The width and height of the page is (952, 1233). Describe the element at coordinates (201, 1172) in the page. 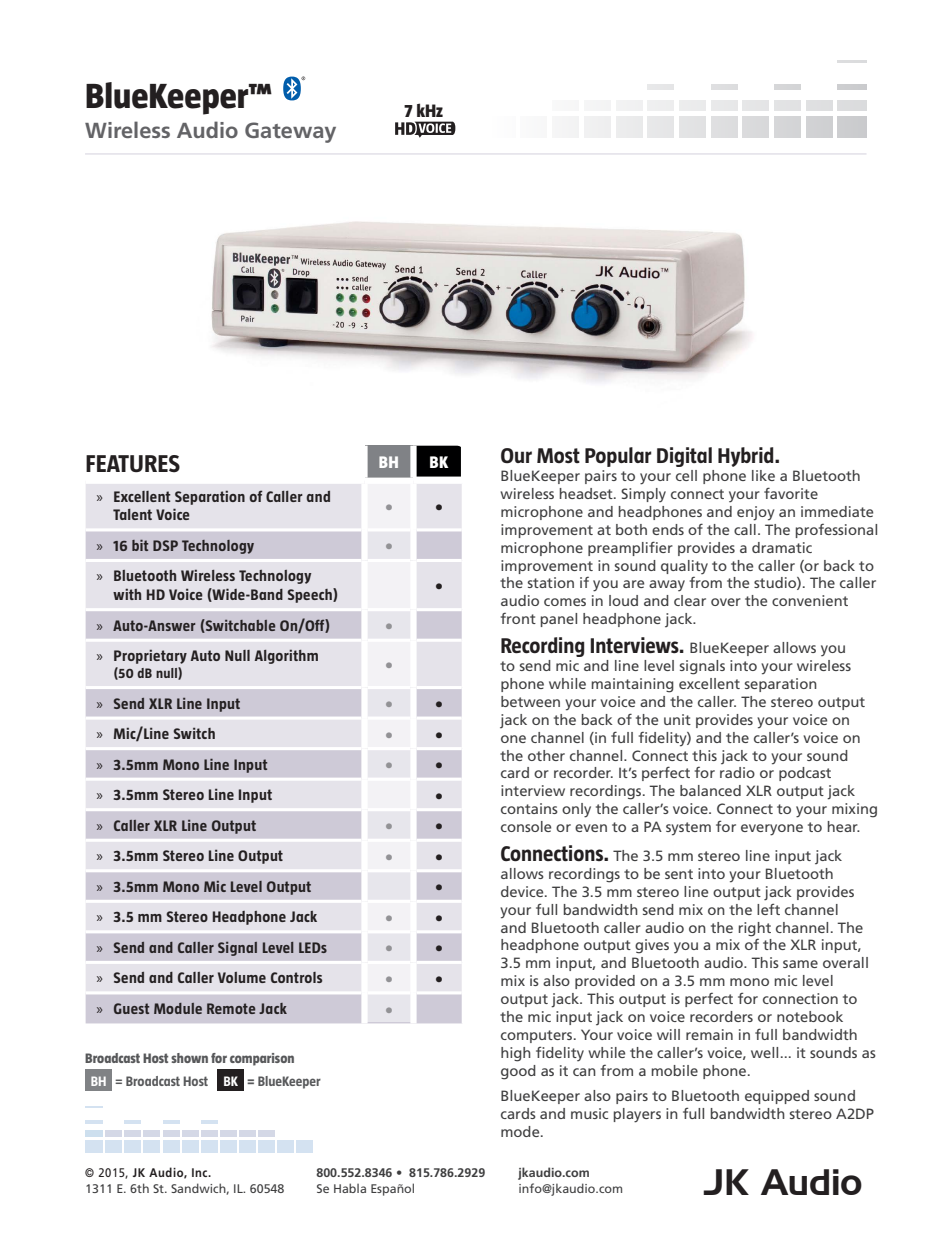

I see `Inc` at that location.
